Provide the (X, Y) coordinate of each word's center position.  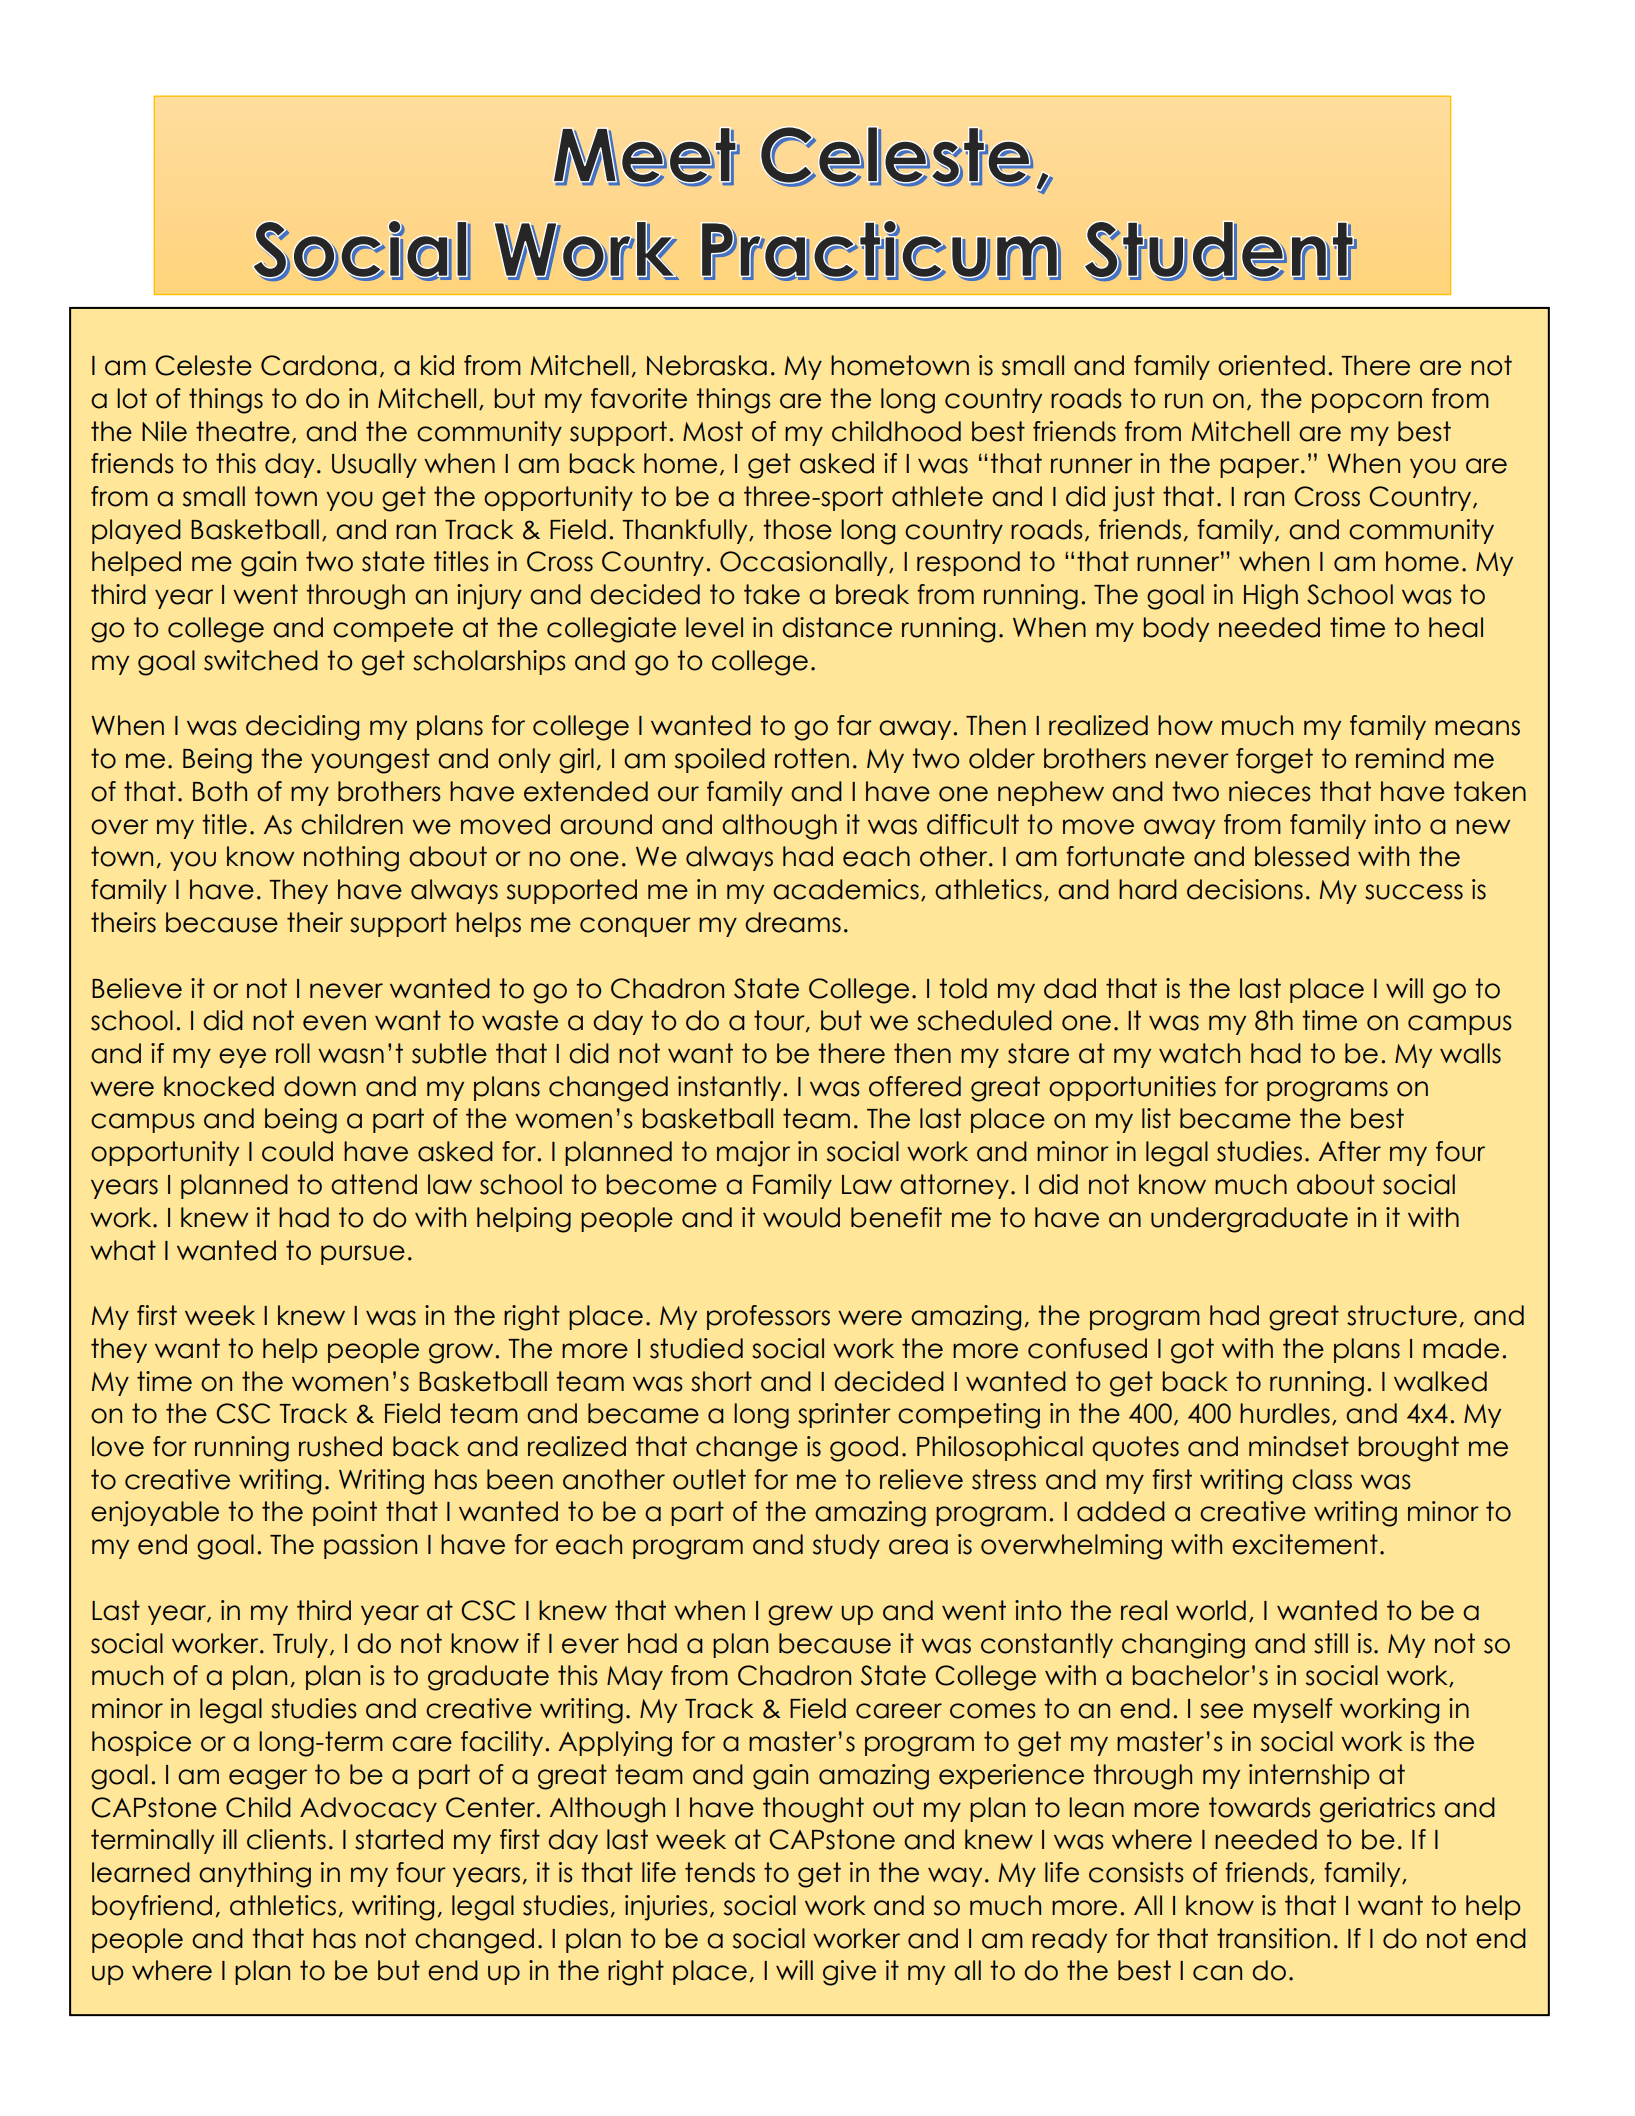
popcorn (1367, 403)
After (1350, 1151)
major (753, 1154)
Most (713, 431)
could (297, 1151)
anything (255, 1875)
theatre (243, 431)
